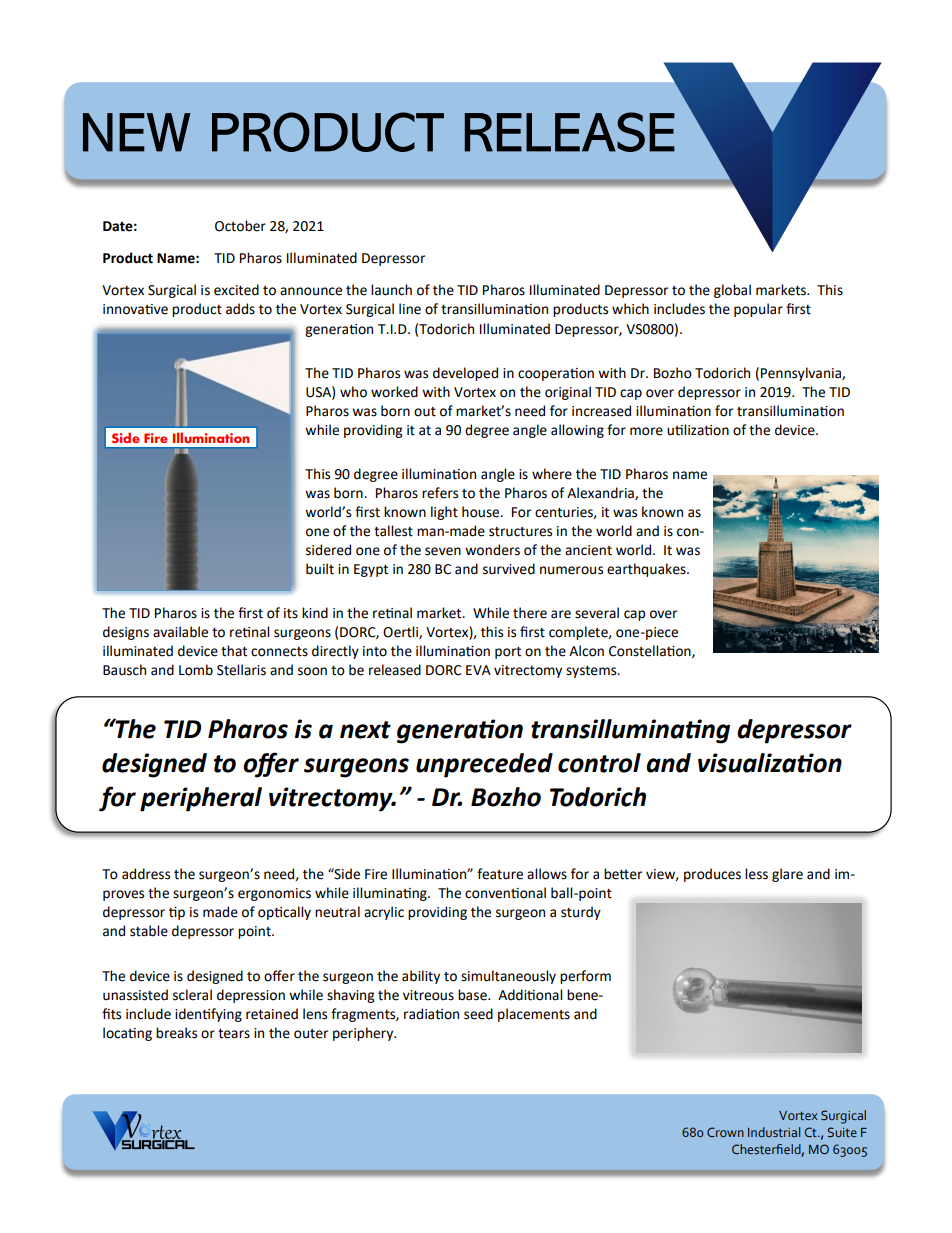  I want to click on control, so click(599, 763).
